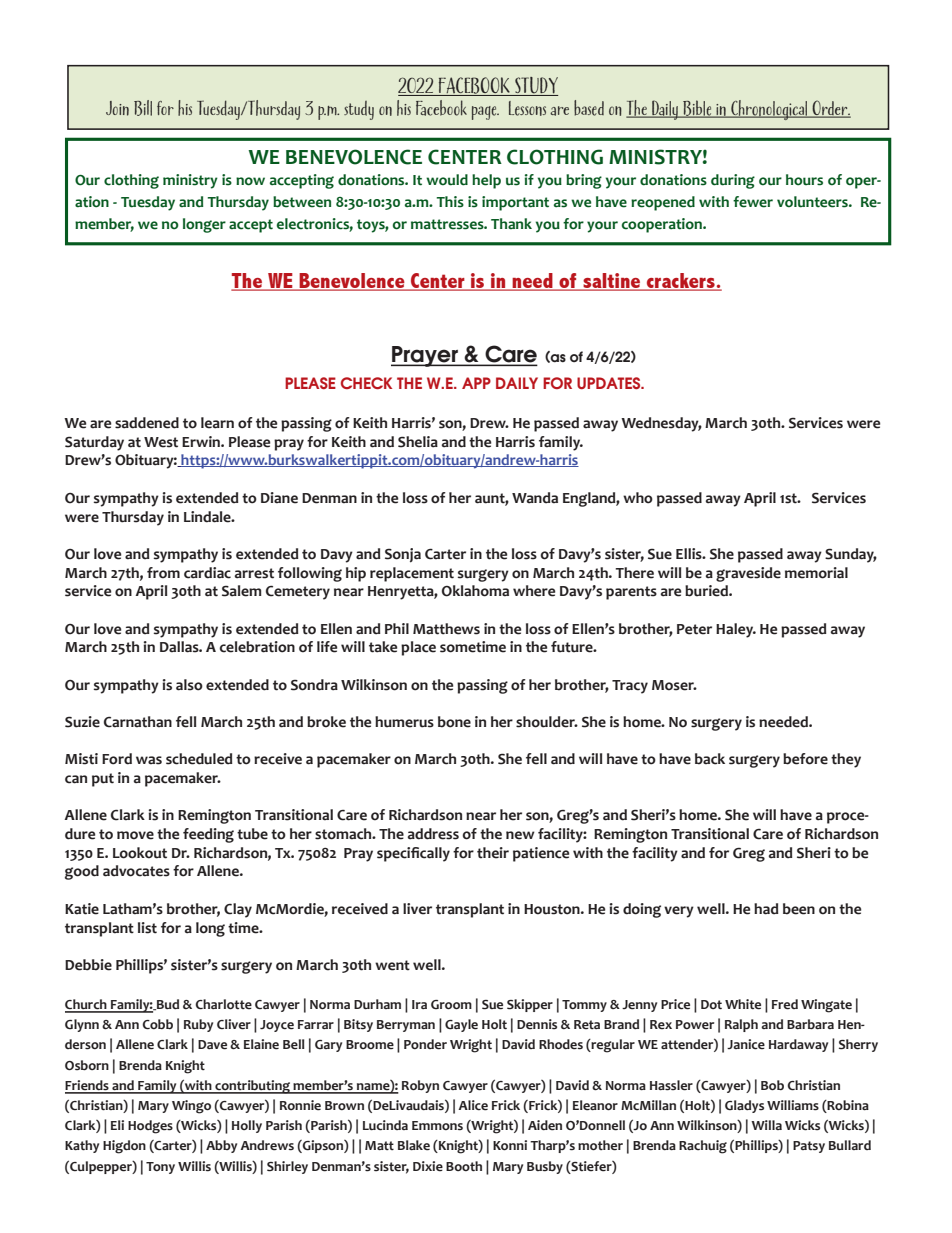  What do you see at coordinates (143, 108) in the page?
I see `Bill` at bounding box center [143, 108].
